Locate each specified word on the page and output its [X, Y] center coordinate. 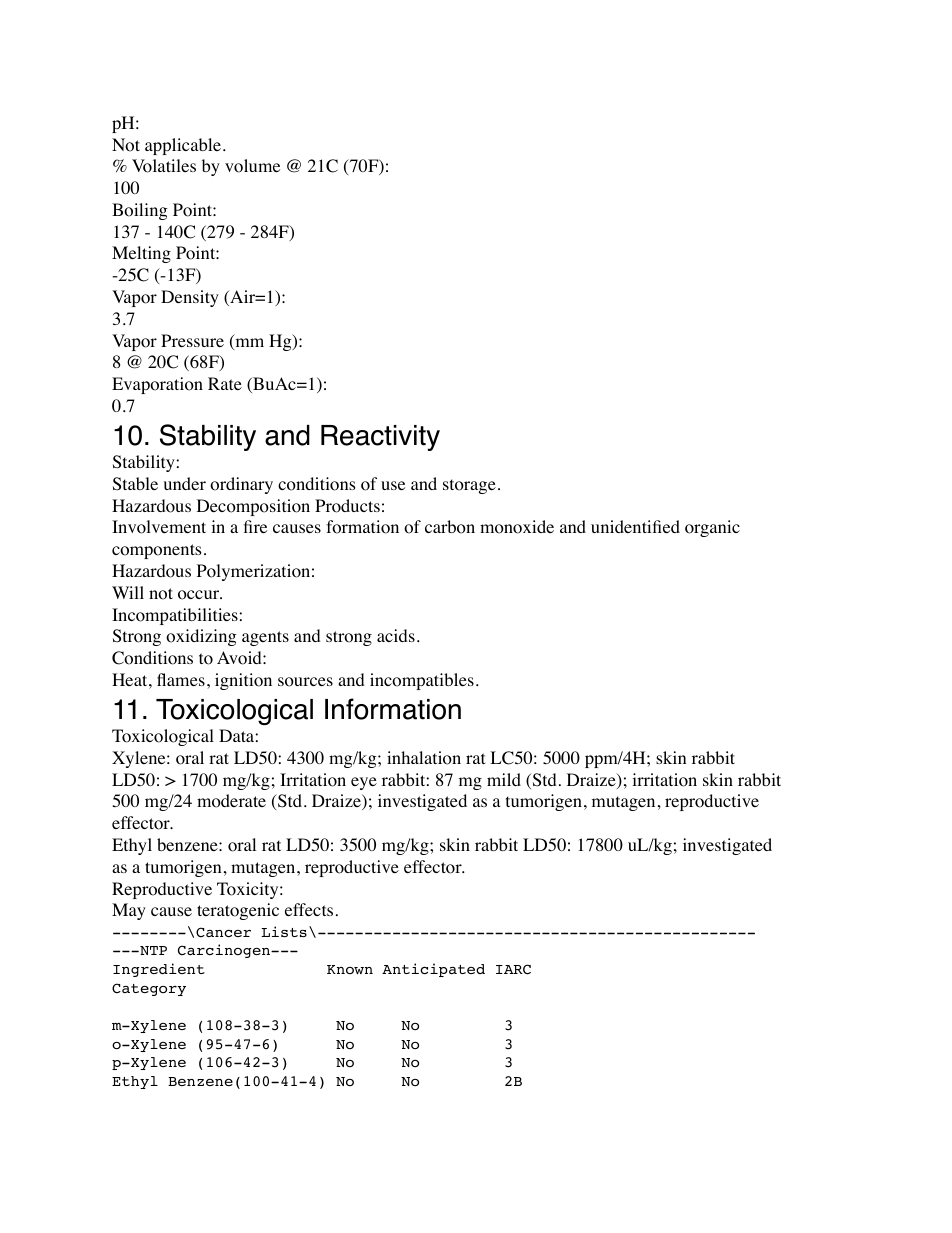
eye [364, 783]
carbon [450, 527]
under [185, 483]
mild [504, 779]
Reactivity [380, 438]
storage [469, 486]
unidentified [635, 526]
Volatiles [164, 166]
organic [712, 528]
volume [252, 166]
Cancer [223, 932]
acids [396, 635]
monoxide [517, 527]
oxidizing [201, 637]
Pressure [192, 340]
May [129, 911]
